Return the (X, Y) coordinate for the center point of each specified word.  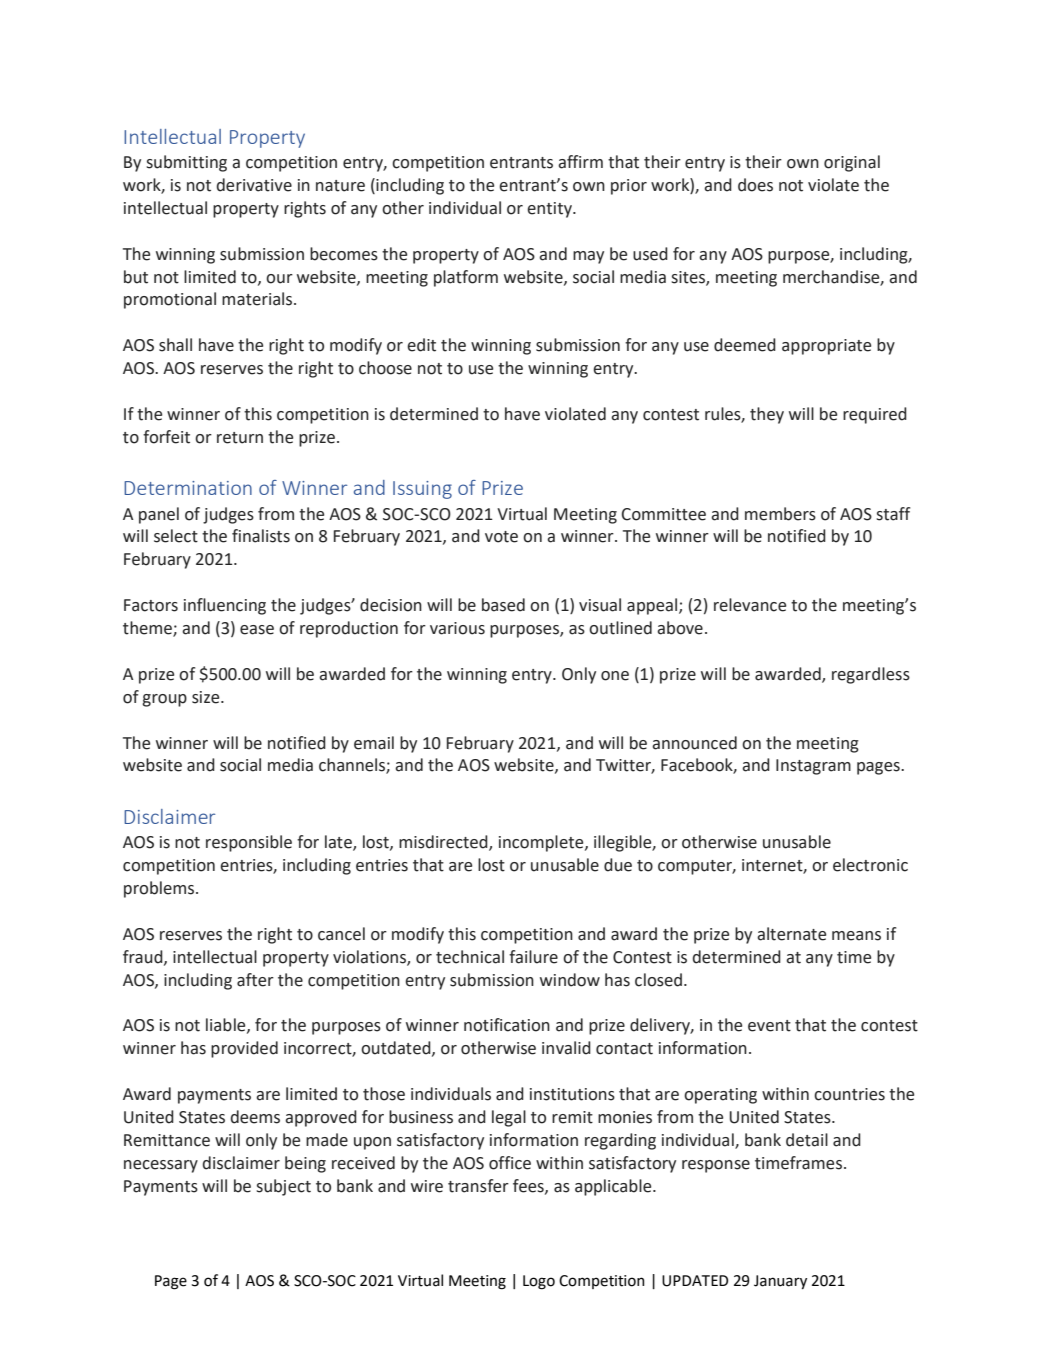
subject (283, 1187)
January (780, 1282)
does (755, 185)
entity (550, 210)
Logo (539, 1282)
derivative (254, 185)
